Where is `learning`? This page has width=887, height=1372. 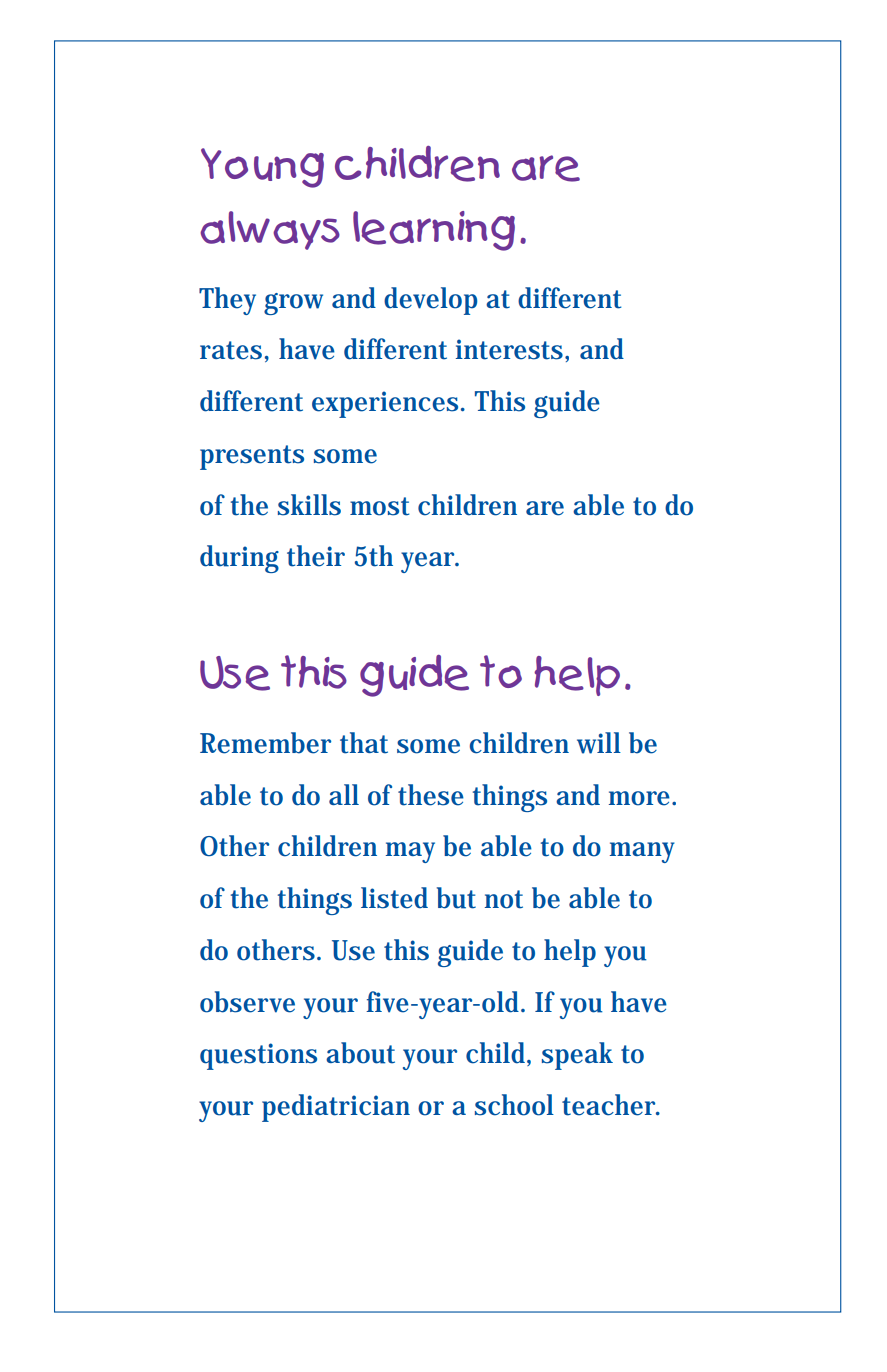 learning is located at coordinates (434, 231).
